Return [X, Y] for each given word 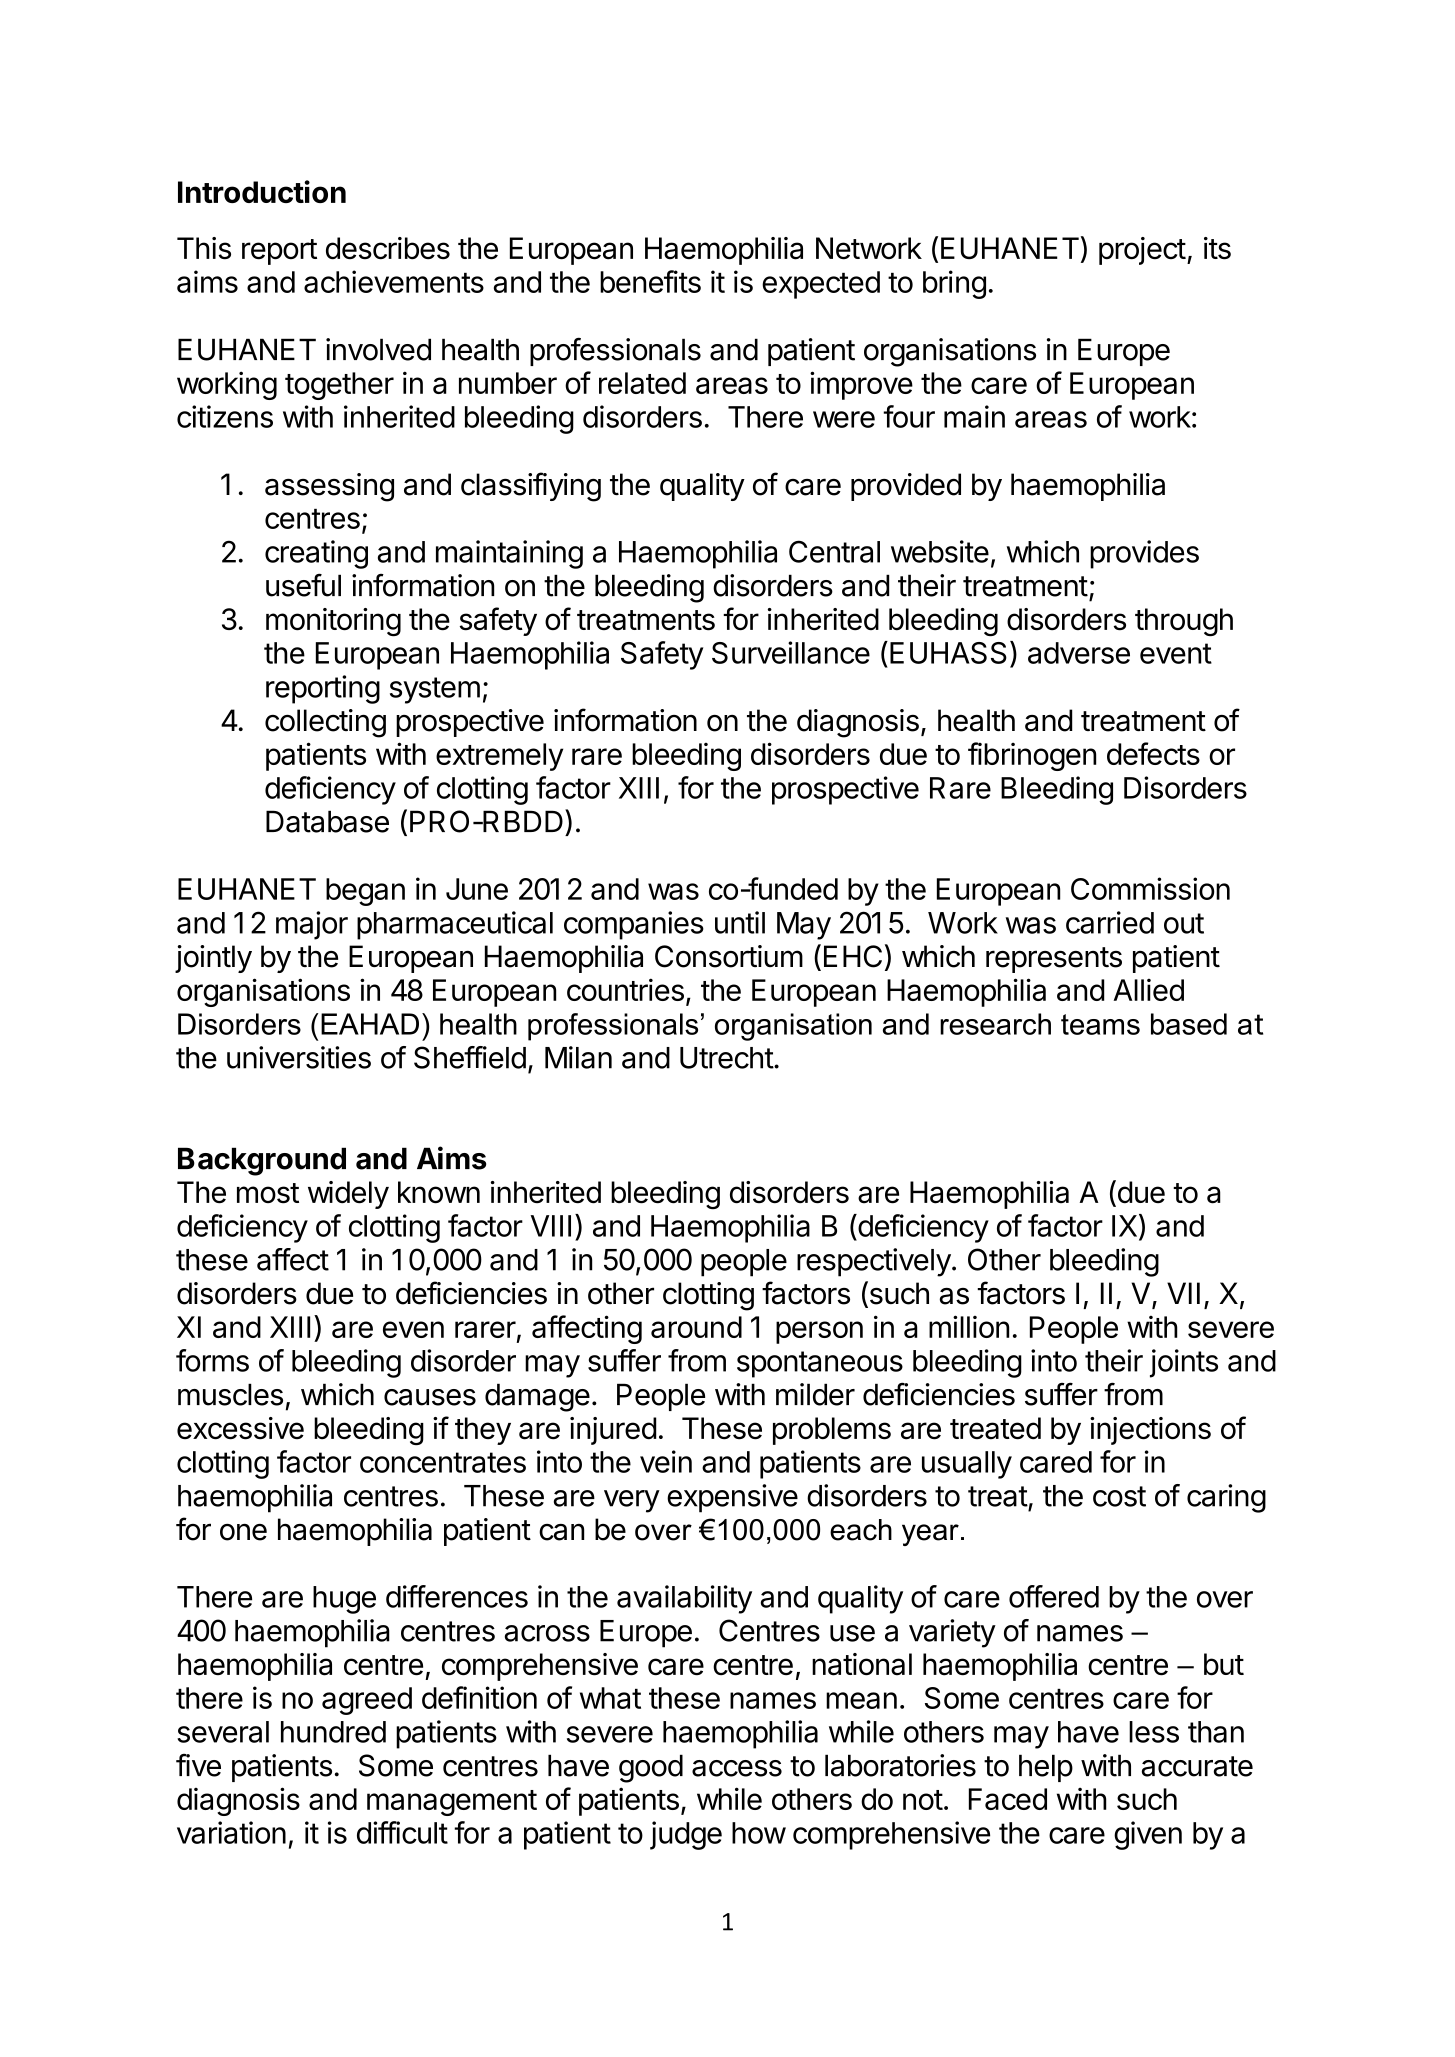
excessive [240, 1428]
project [1142, 251]
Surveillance [791, 652]
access [737, 1768]
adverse [1079, 653]
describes [388, 248]
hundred [333, 1732]
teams [1100, 1024]
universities [299, 1057]
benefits [650, 281]
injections [1150, 1431]
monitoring [333, 622]
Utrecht [727, 1058]
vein [666, 1461]
